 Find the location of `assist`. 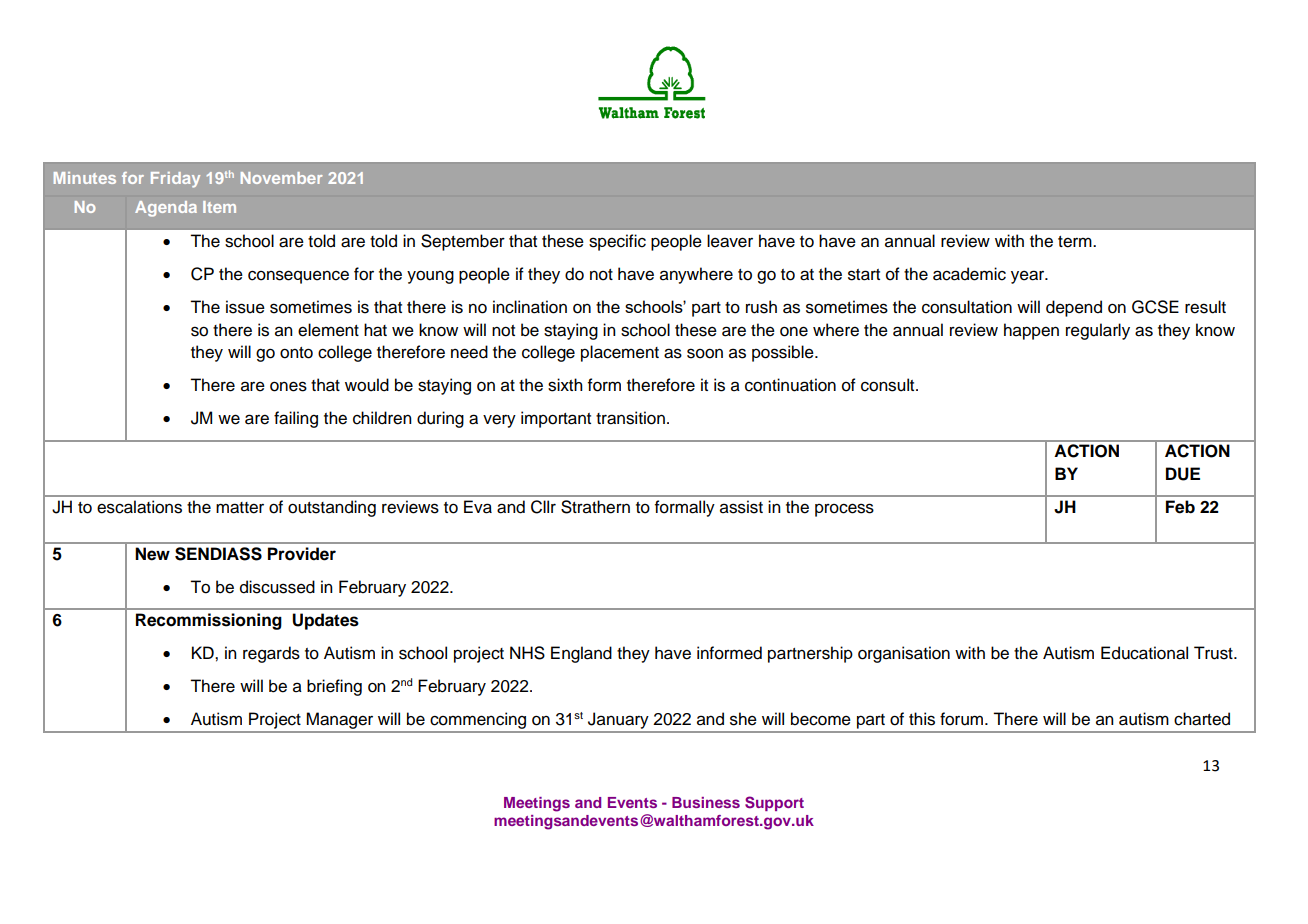

assist is located at coordinates (741, 507).
